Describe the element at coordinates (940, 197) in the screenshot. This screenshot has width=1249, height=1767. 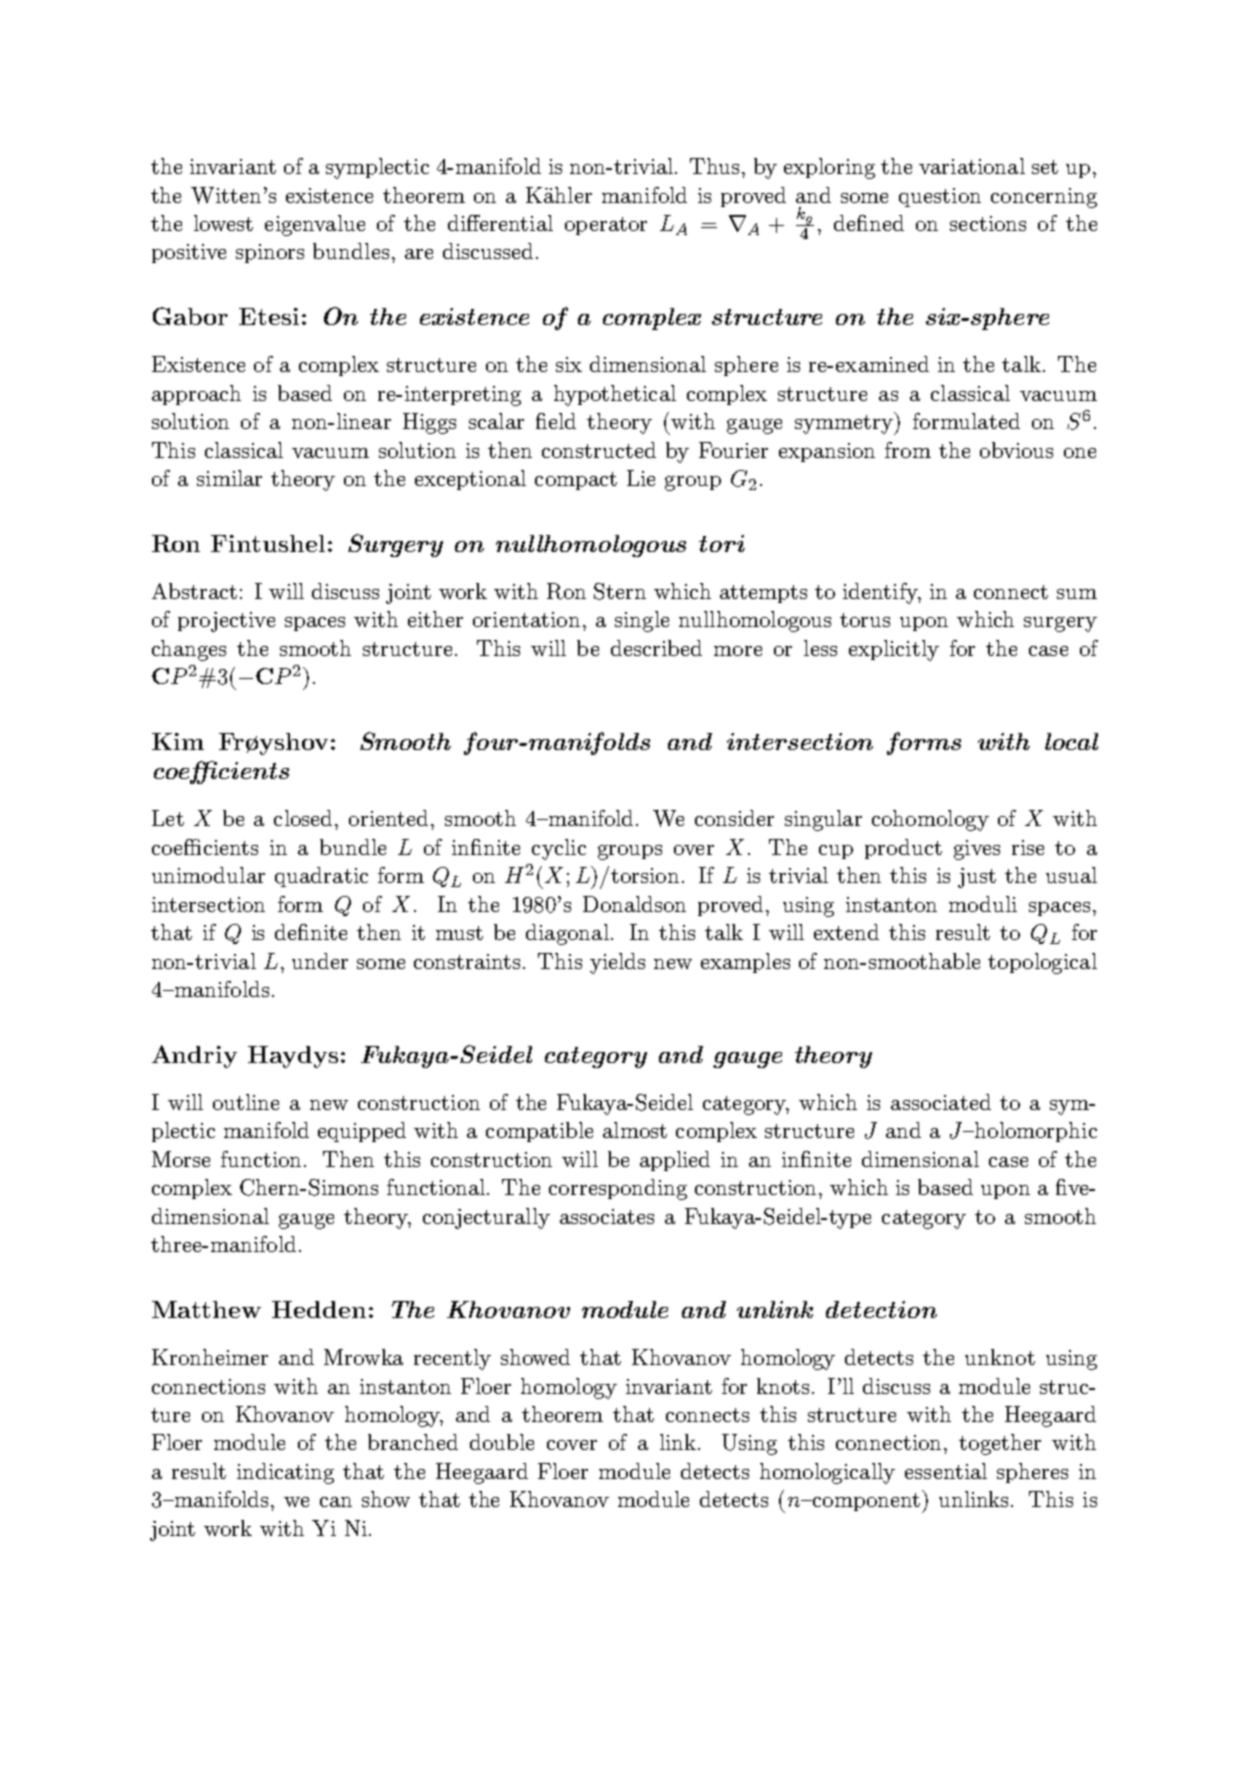
I see `question` at that location.
